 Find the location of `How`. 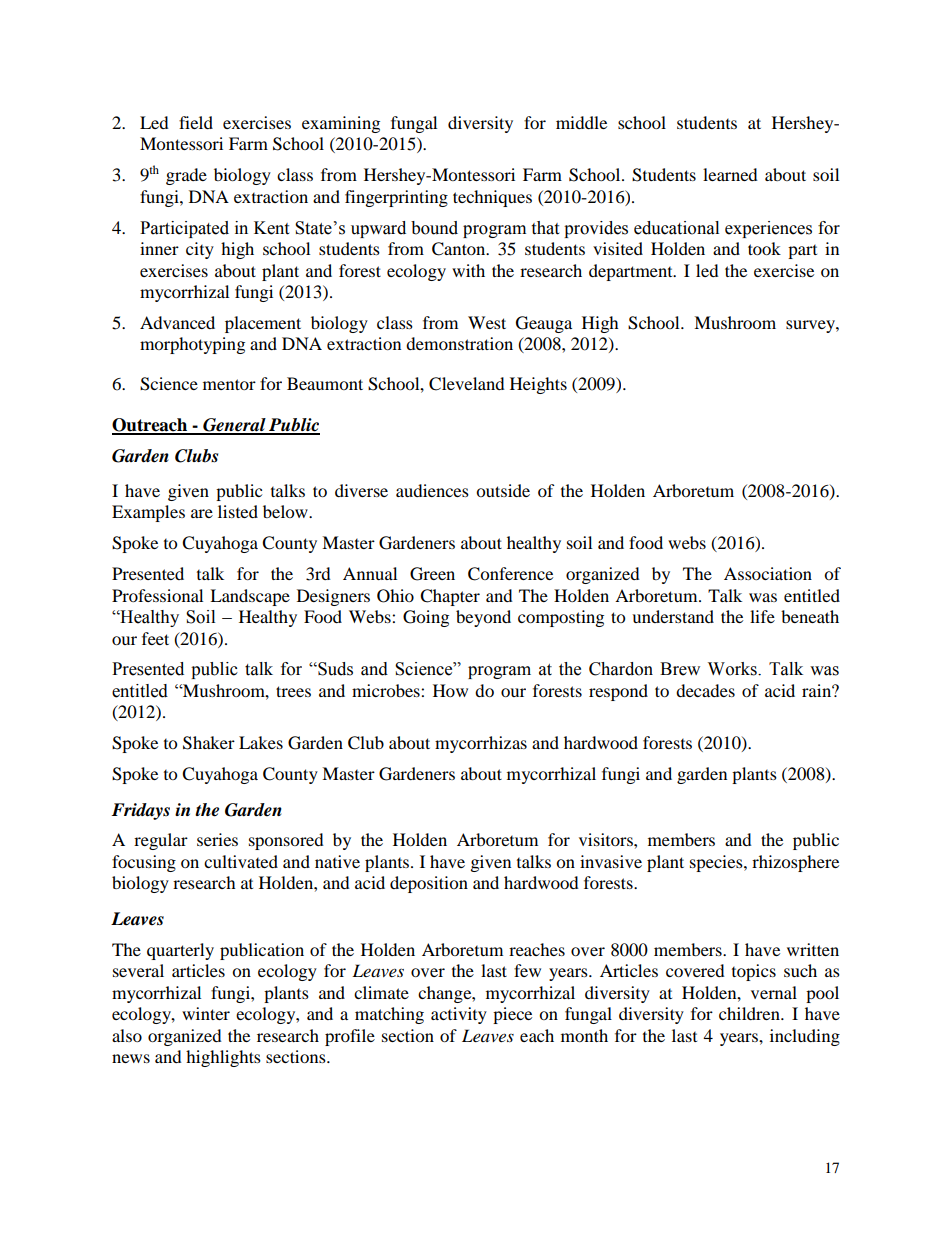

How is located at coordinates (450, 690).
